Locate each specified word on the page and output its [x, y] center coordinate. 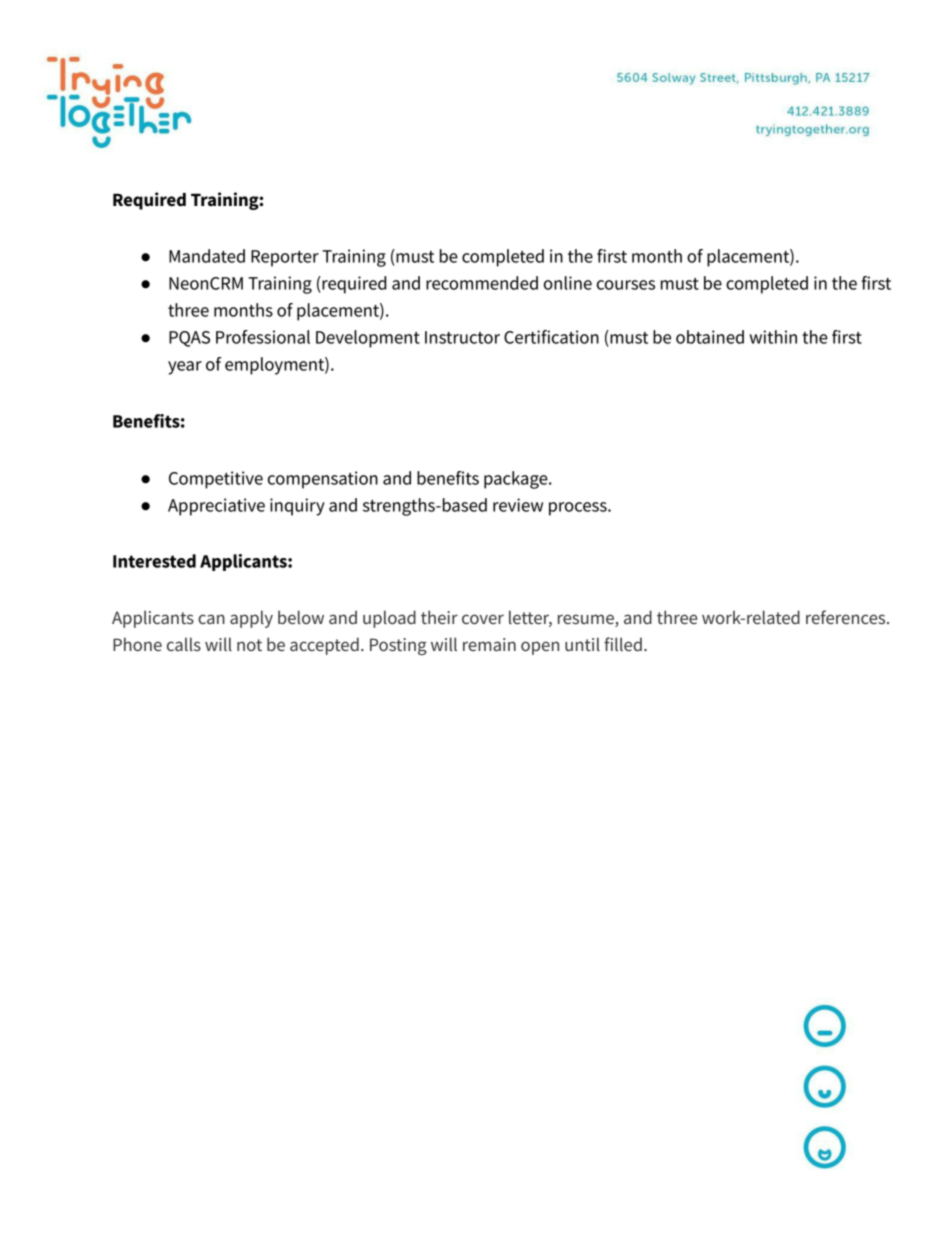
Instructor [462, 337]
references [847, 617]
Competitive [216, 480]
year [185, 368]
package [517, 480]
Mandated [207, 256]
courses [626, 285]
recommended [482, 283]
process [579, 509]
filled [623, 644]
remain [489, 644]
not [249, 645]
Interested [154, 561]
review [518, 505]
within [773, 337]
